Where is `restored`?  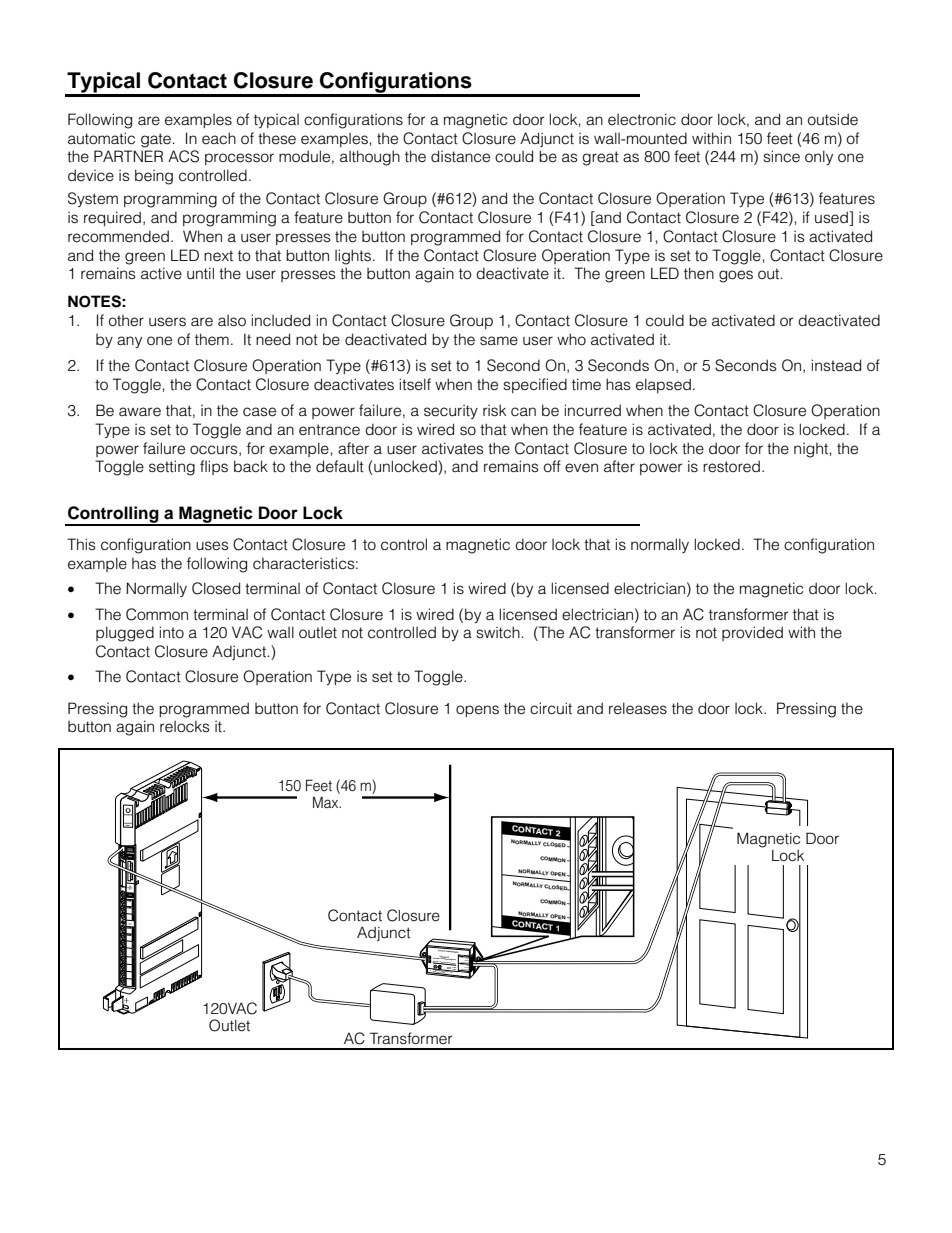 restored is located at coordinates (731, 466).
